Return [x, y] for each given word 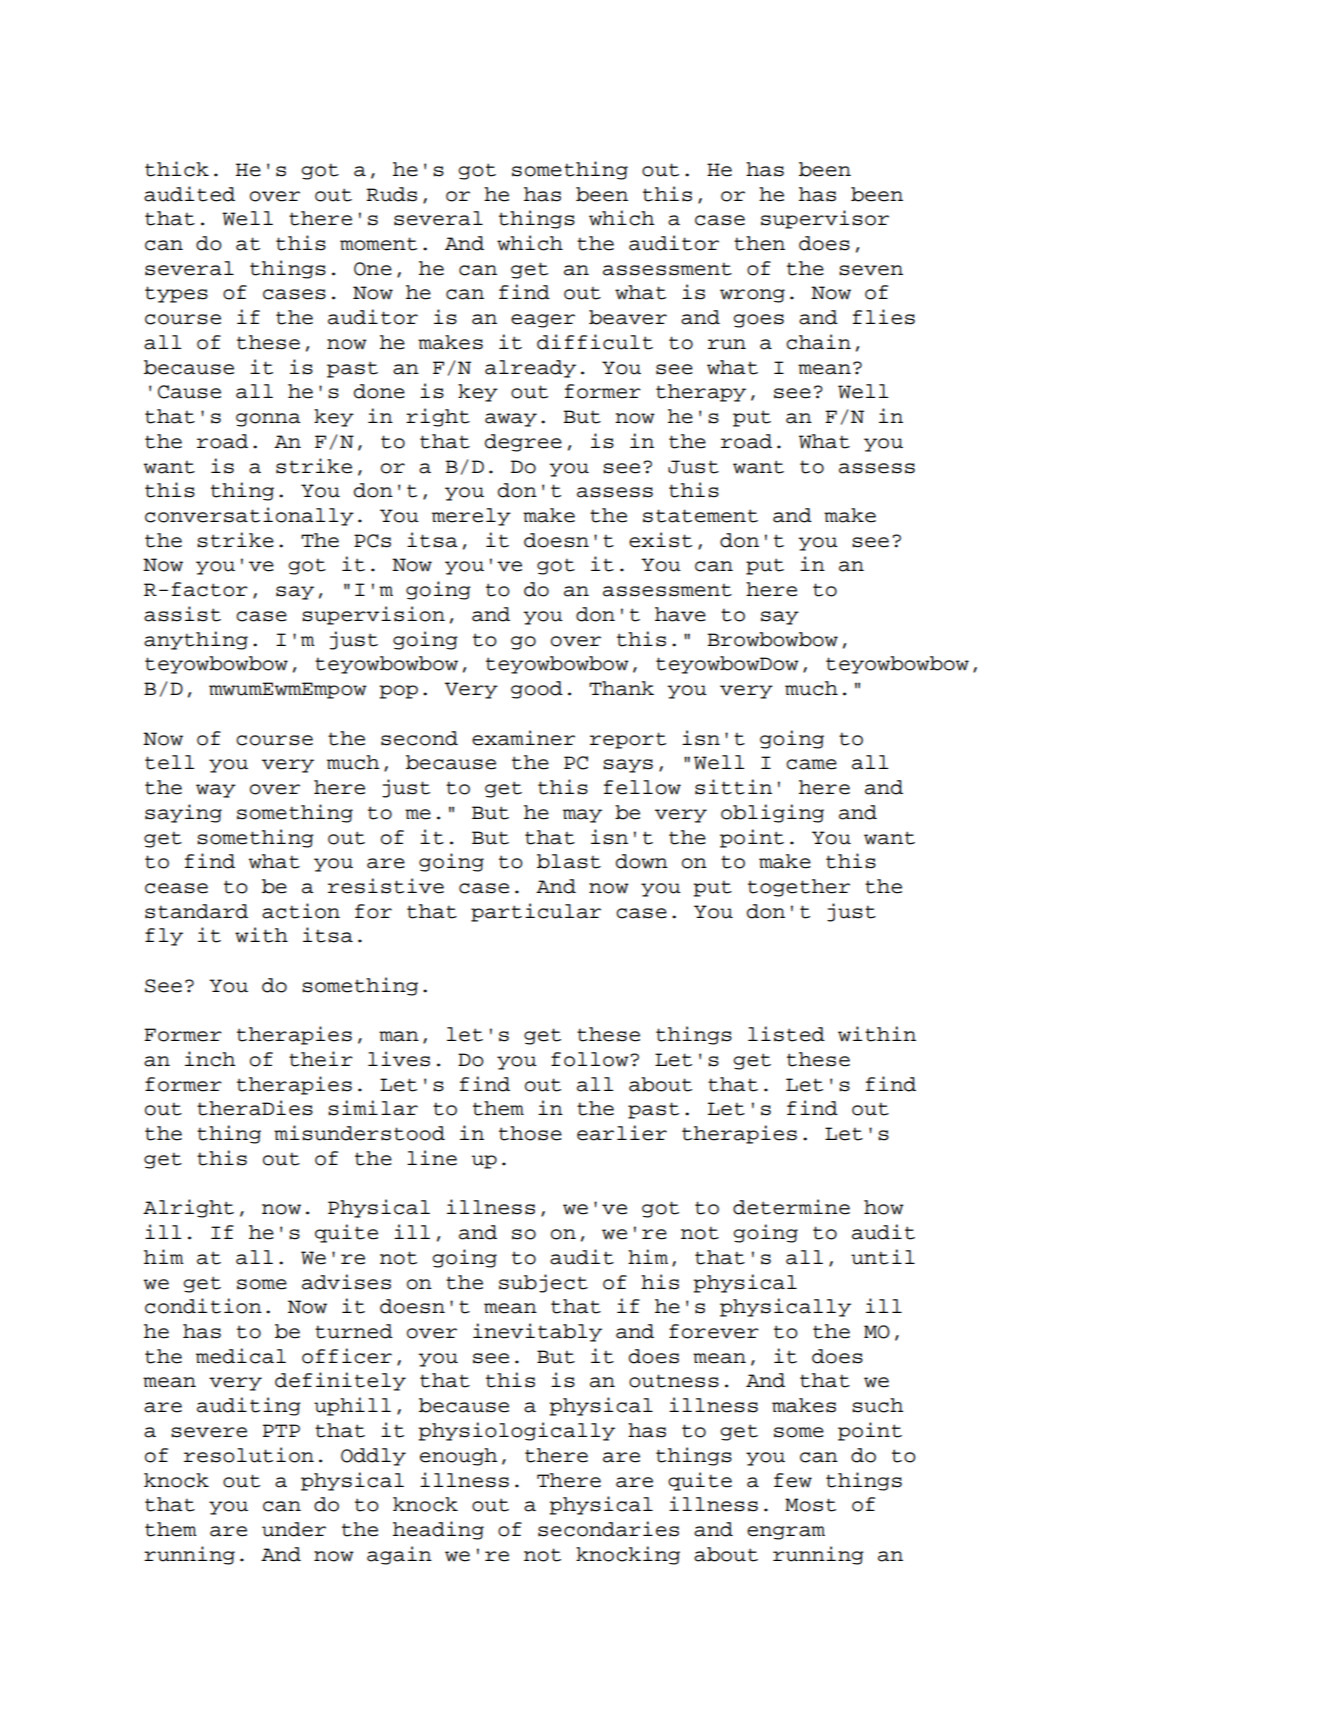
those [530, 1133]
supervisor [825, 219]
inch [210, 1059]
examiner [523, 738]
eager [543, 321]
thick [177, 169]
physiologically [516, 1431]
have [680, 614]
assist [182, 614]
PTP [281, 1430]
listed [786, 1034]
